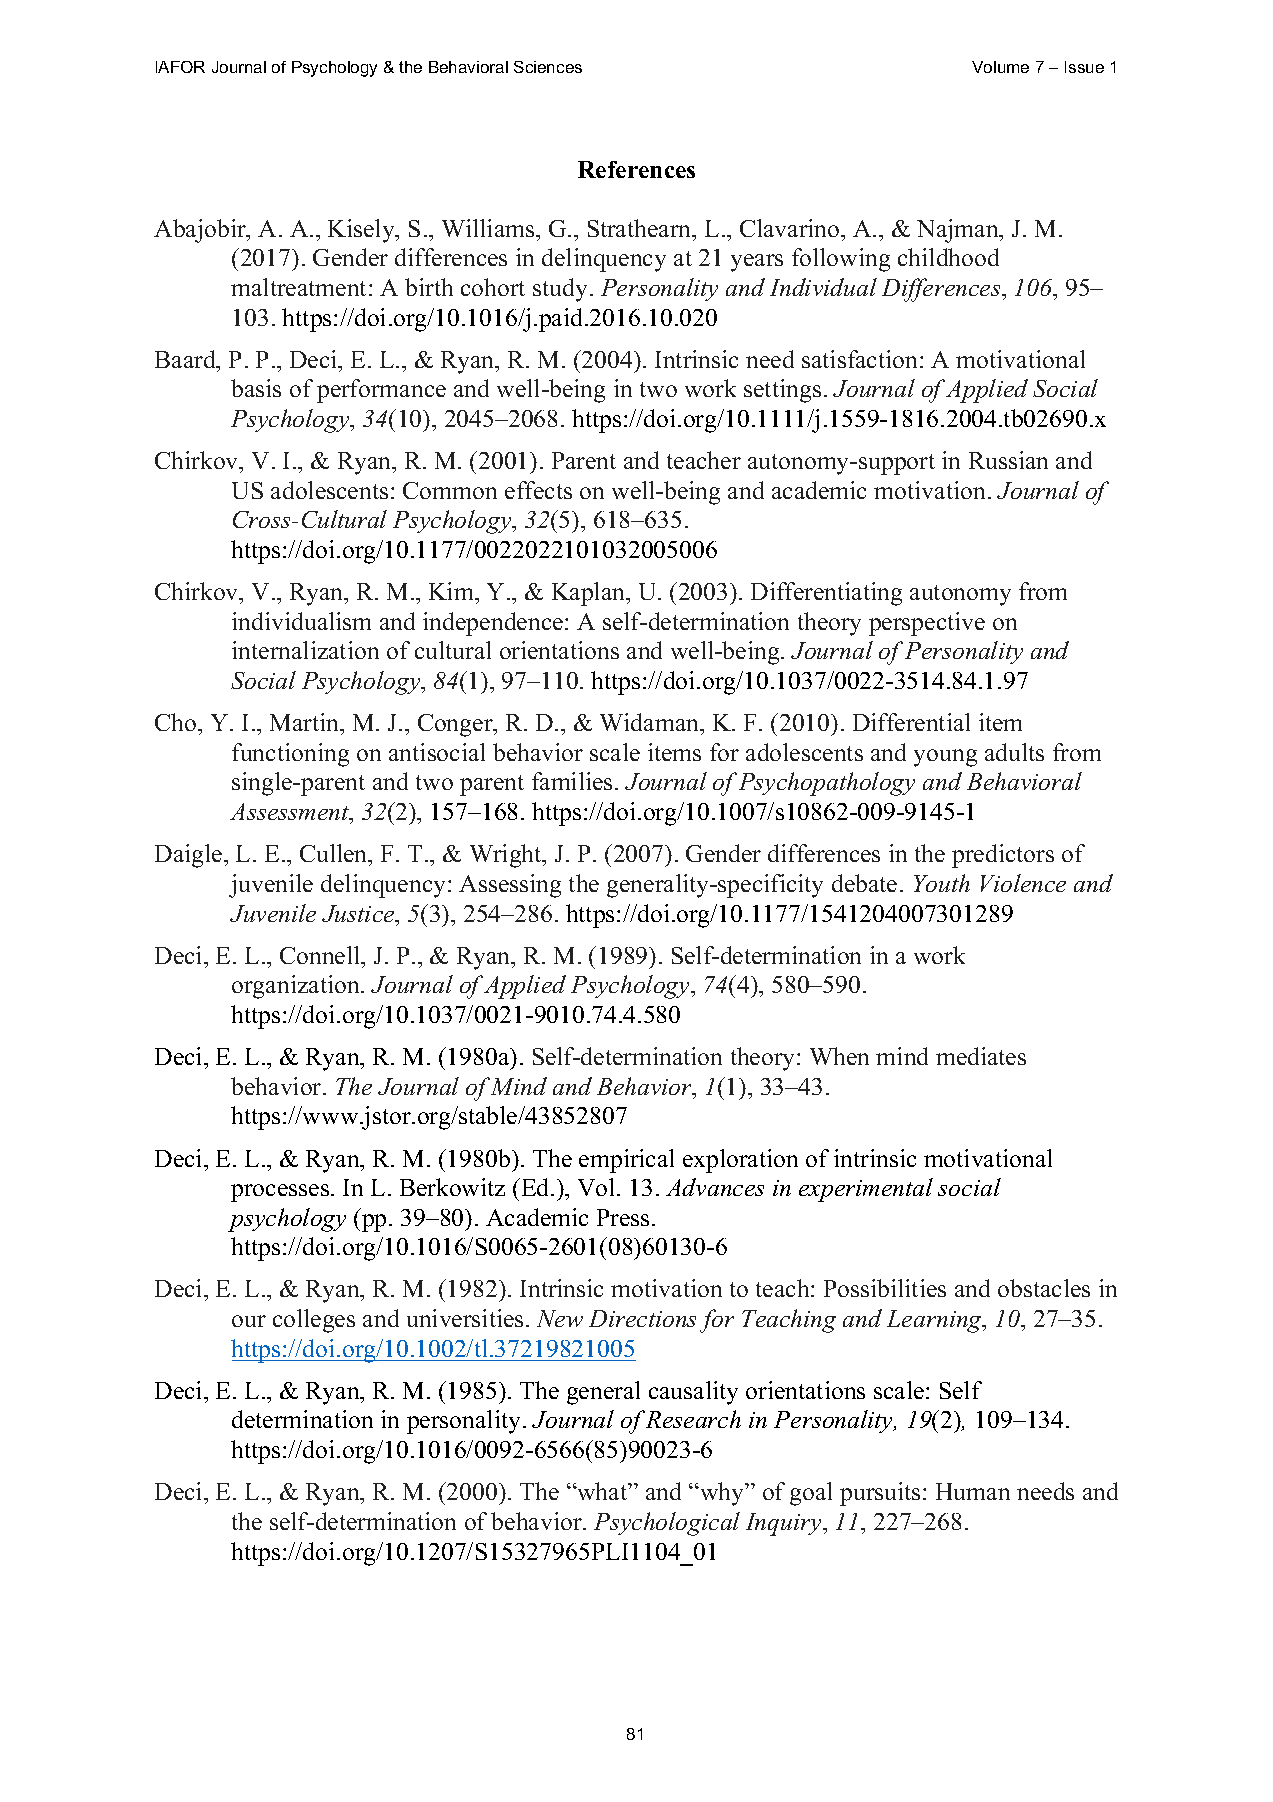  I want to click on maltreatment, so click(300, 287).
